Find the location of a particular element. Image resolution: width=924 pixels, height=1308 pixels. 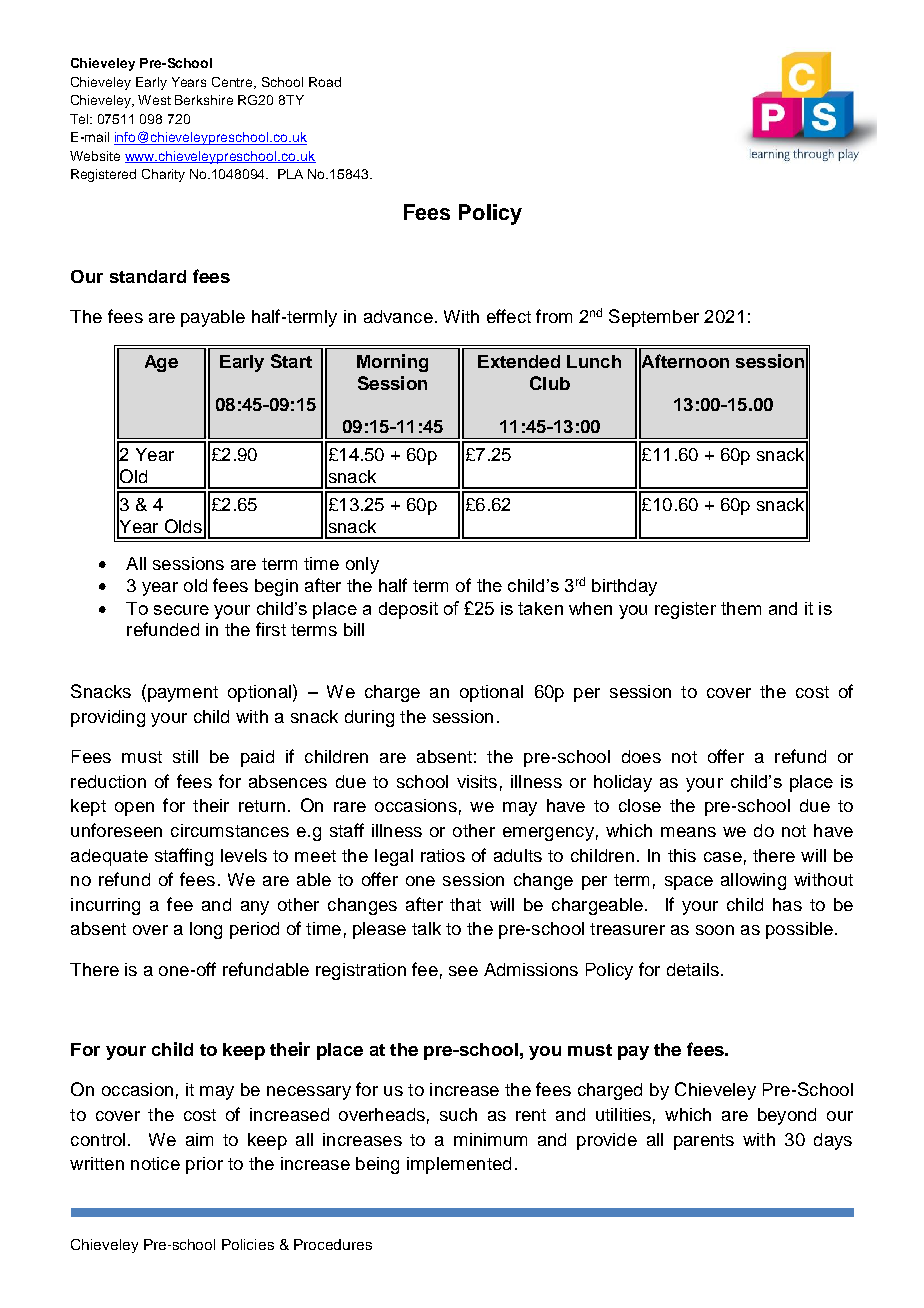

long is located at coordinates (206, 930).
